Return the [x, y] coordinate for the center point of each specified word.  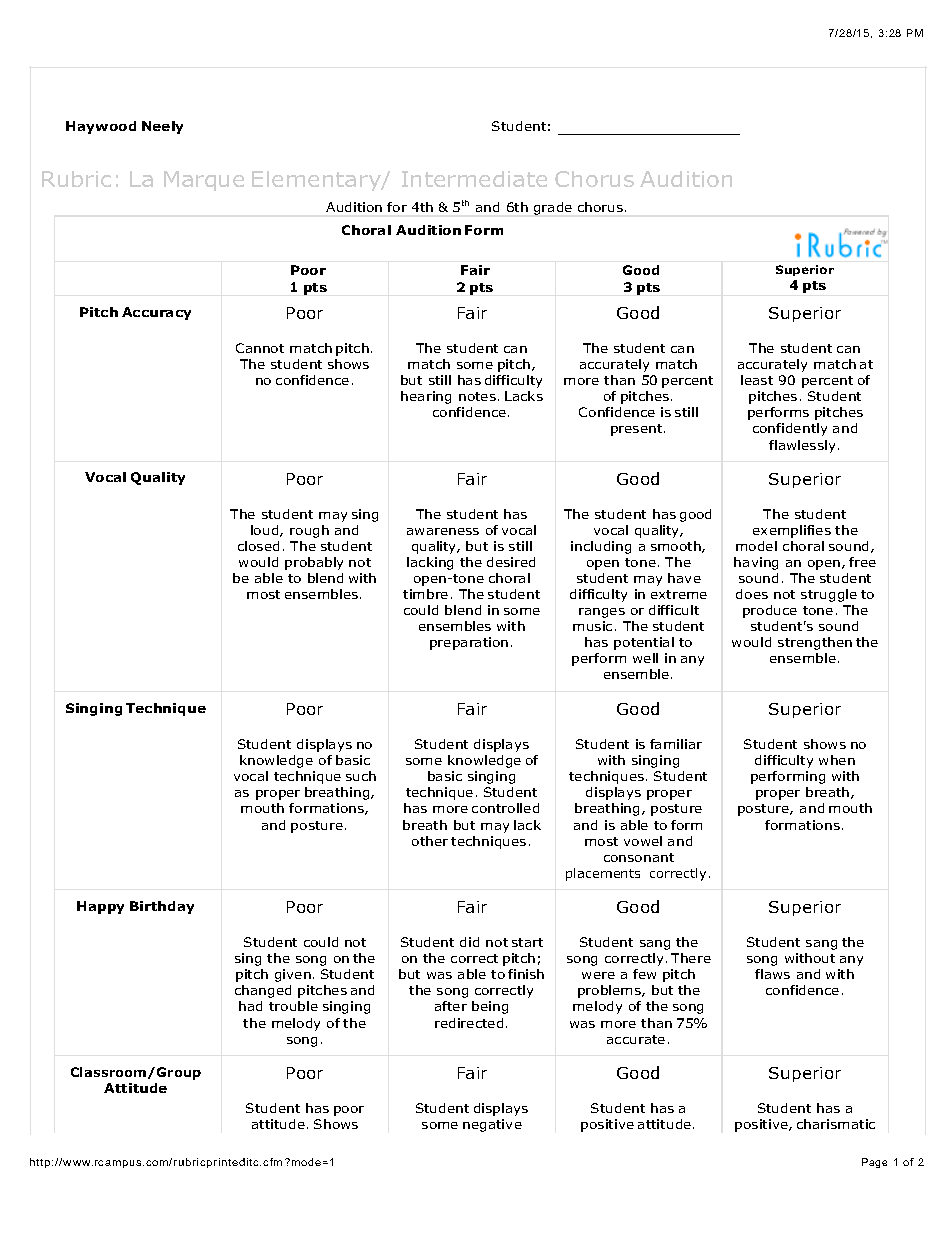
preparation [469, 643]
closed [258, 546]
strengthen [815, 643]
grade [553, 208]
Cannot [260, 348]
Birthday [162, 907]
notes [477, 396]
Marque [204, 181]
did [469, 942]
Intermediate [474, 179]
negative [492, 1125]
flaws [772, 974]
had [250, 1006]
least [757, 380]
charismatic [836, 1124]
